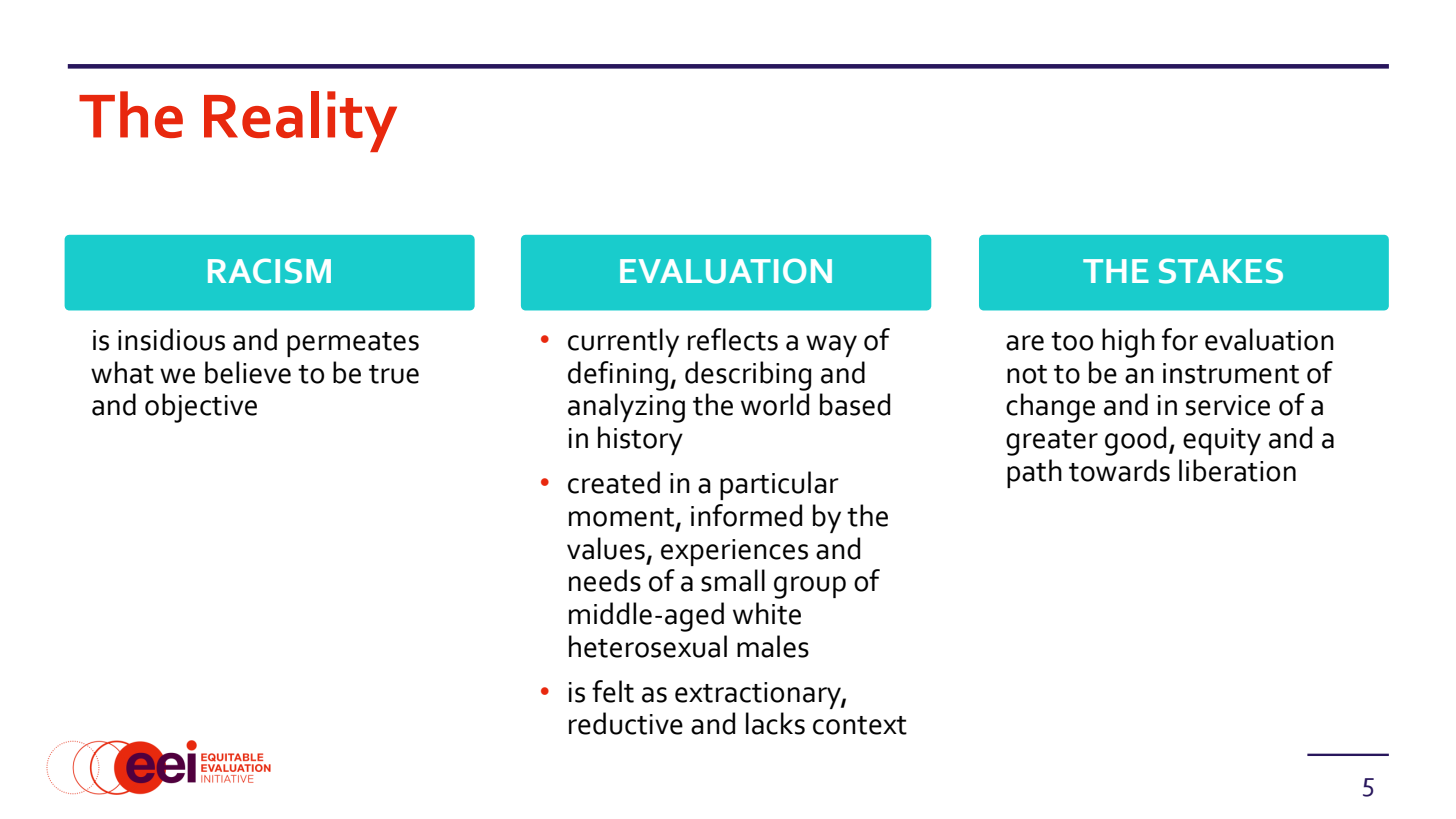 The height and width of the screenshot is (819, 1456). Describe the element at coordinates (300, 121) in the screenshot. I see `Reality` at that location.
